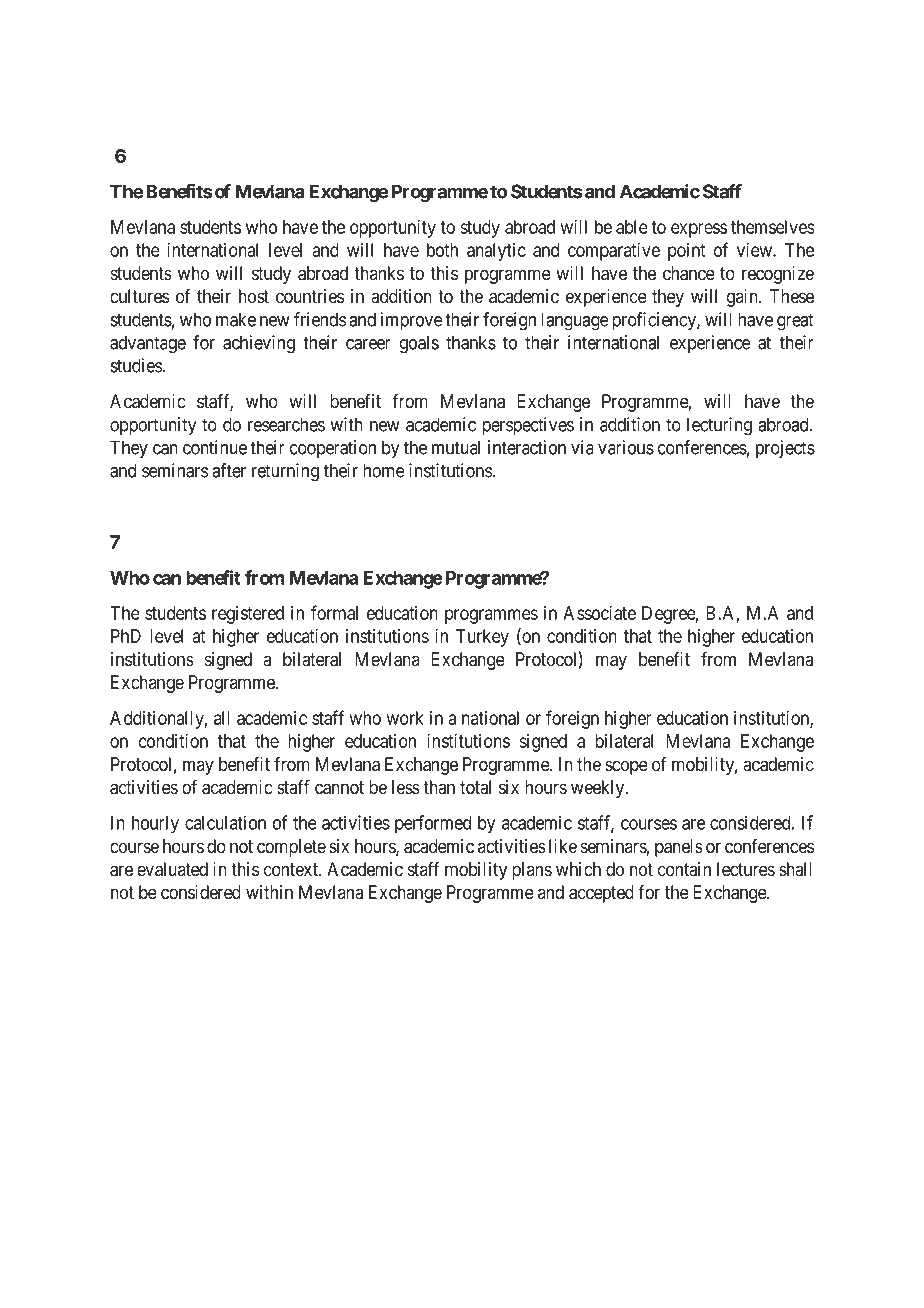  I want to click on registered, so click(248, 615).
